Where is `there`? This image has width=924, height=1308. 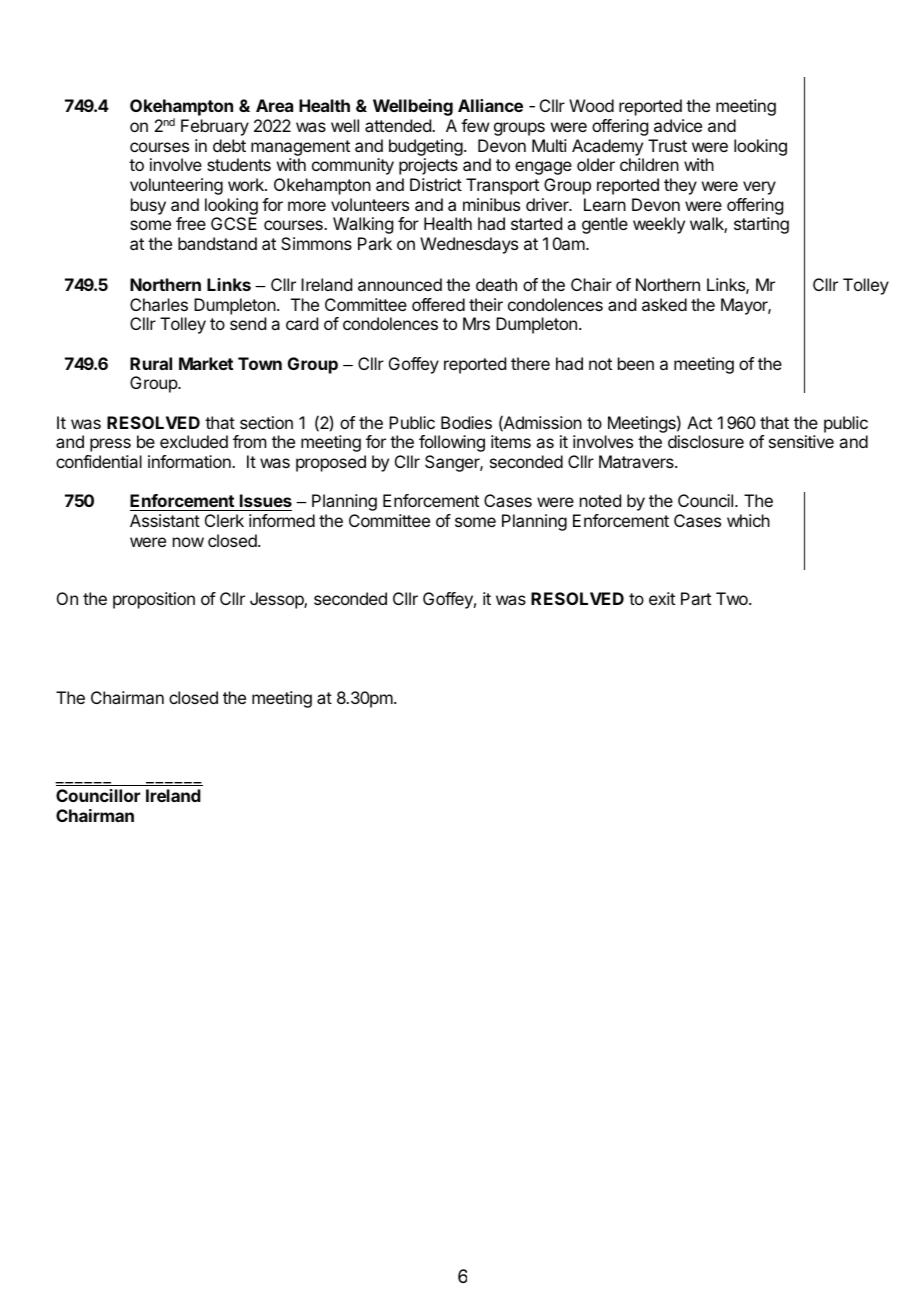 there is located at coordinates (530, 363).
